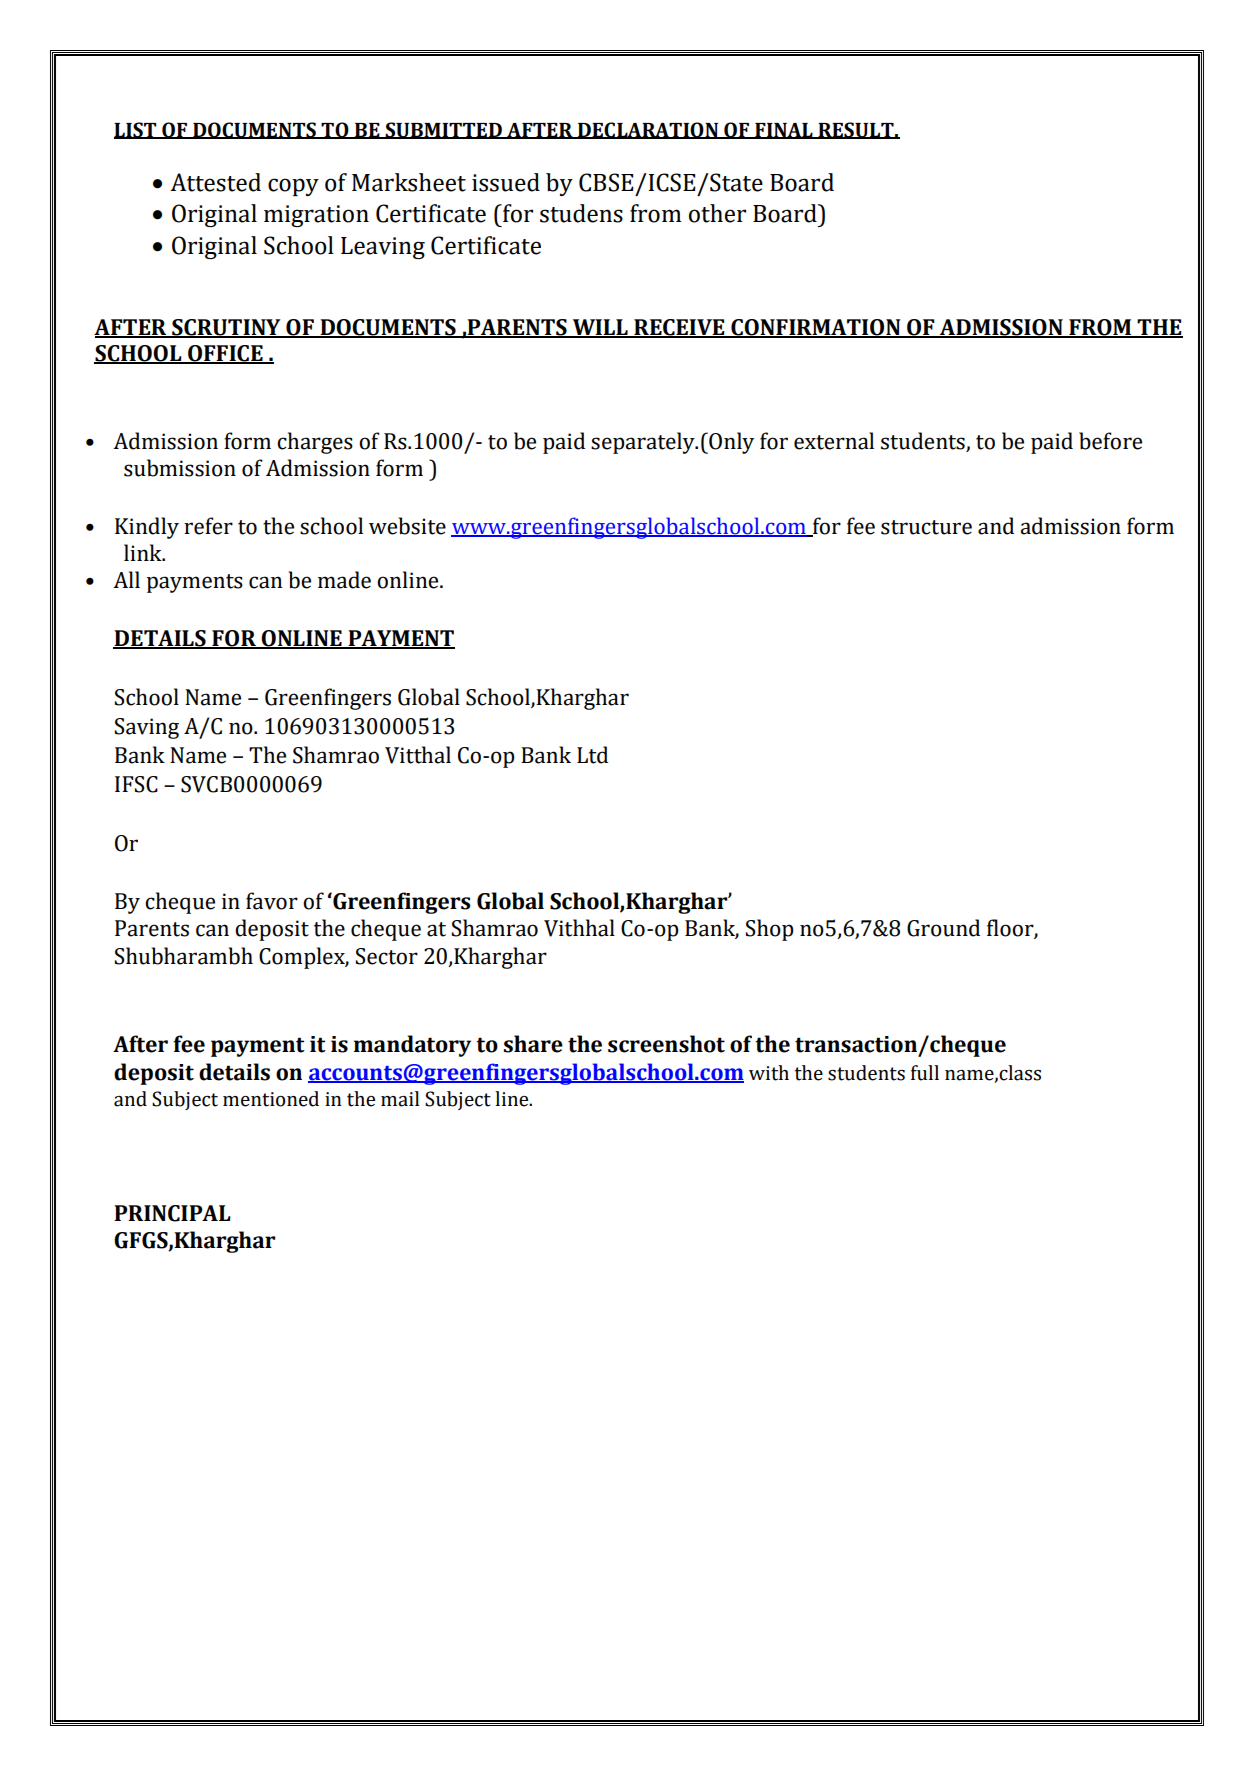 This screenshot has width=1254, height=1776. Describe the element at coordinates (172, 1213) in the screenshot. I see `PRINCIPAL` at that location.
